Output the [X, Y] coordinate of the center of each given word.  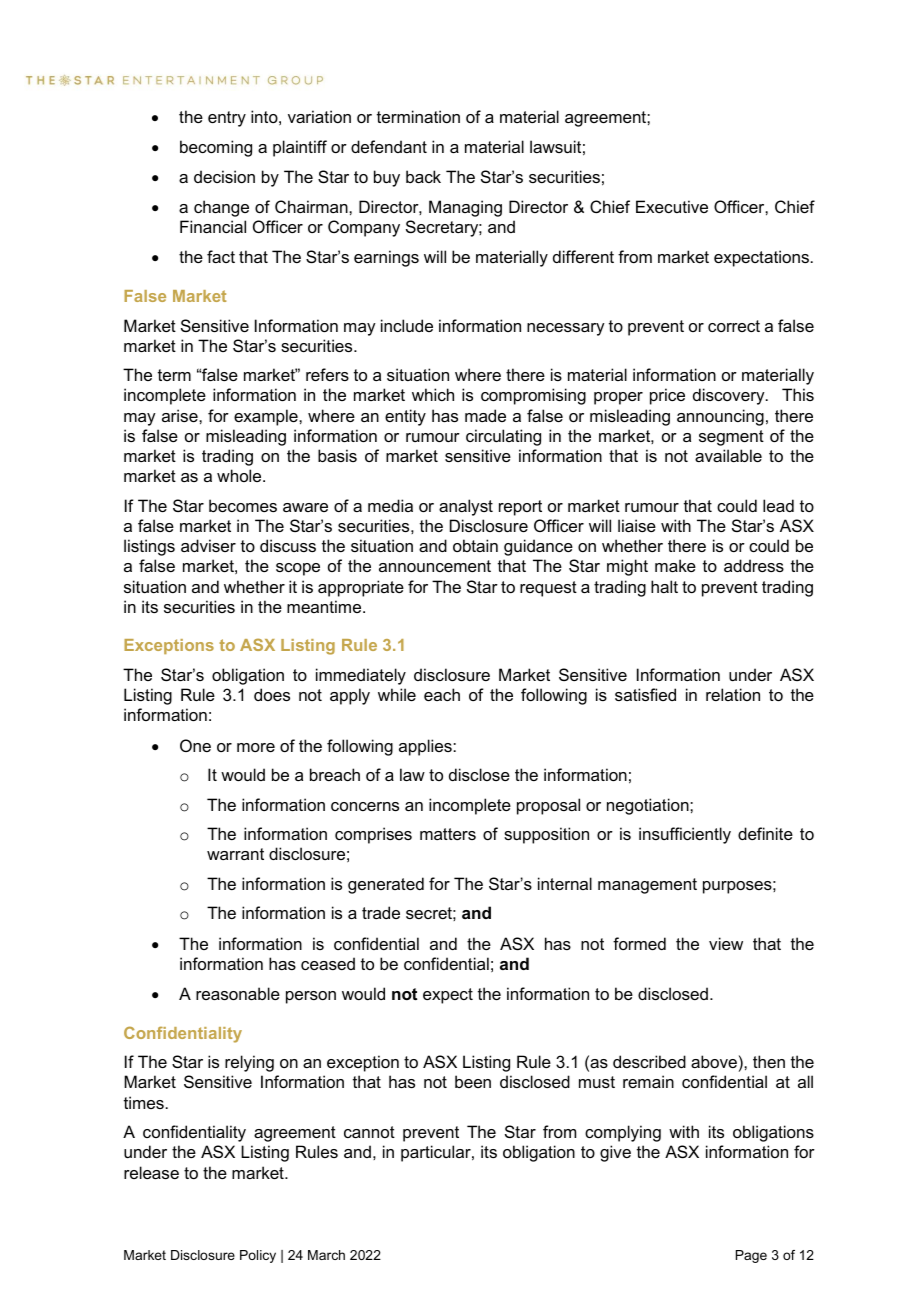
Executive [672, 206]
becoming [216, 148]
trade [381, 912]
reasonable [238, 993]
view [726, 943]
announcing [720, 417]
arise [181, 415]
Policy [258, 1256]
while [397, 694]
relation [733, 694]
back [423, 176]
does [272, 694]
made [485, 415]
